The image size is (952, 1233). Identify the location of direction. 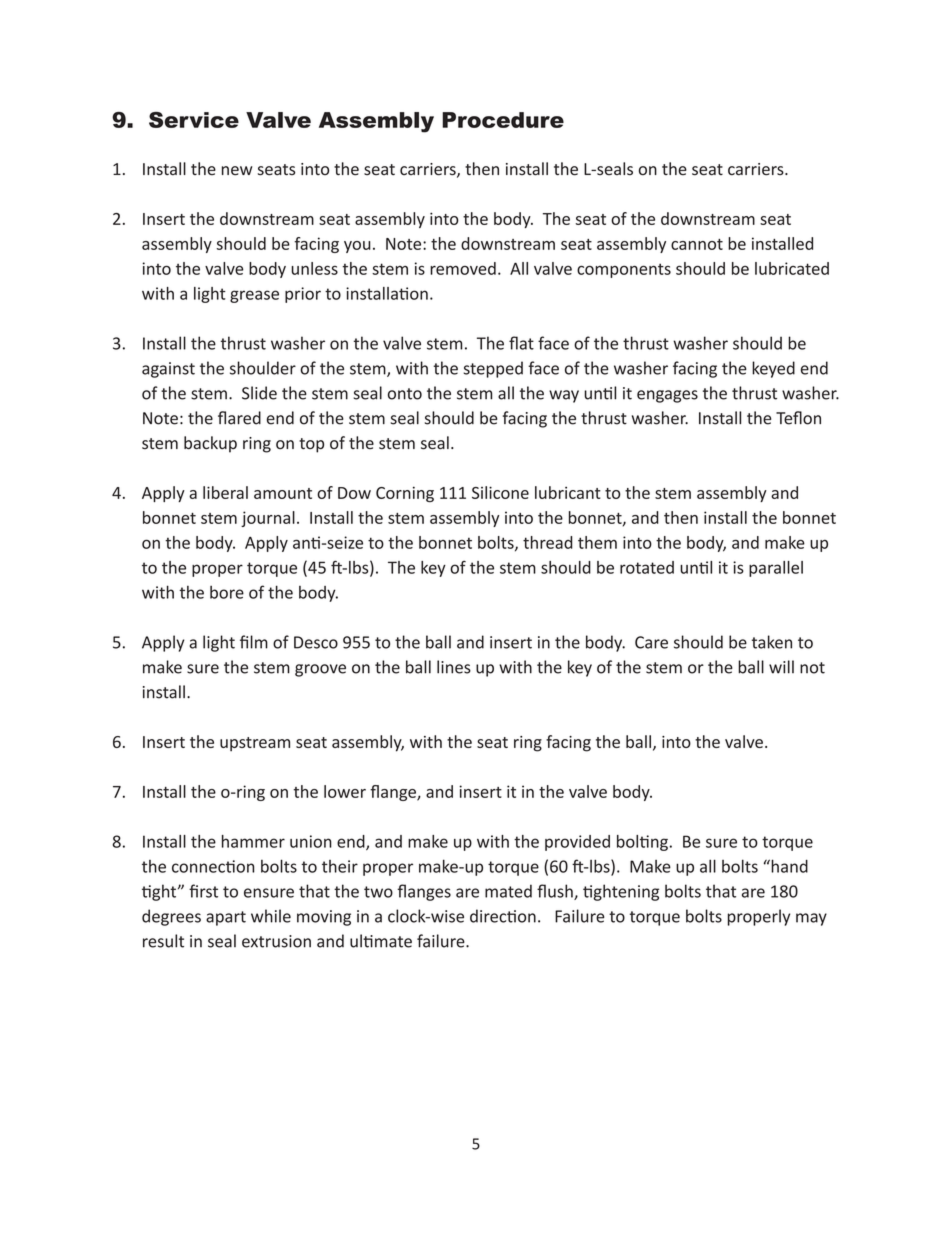
(503, 916).
